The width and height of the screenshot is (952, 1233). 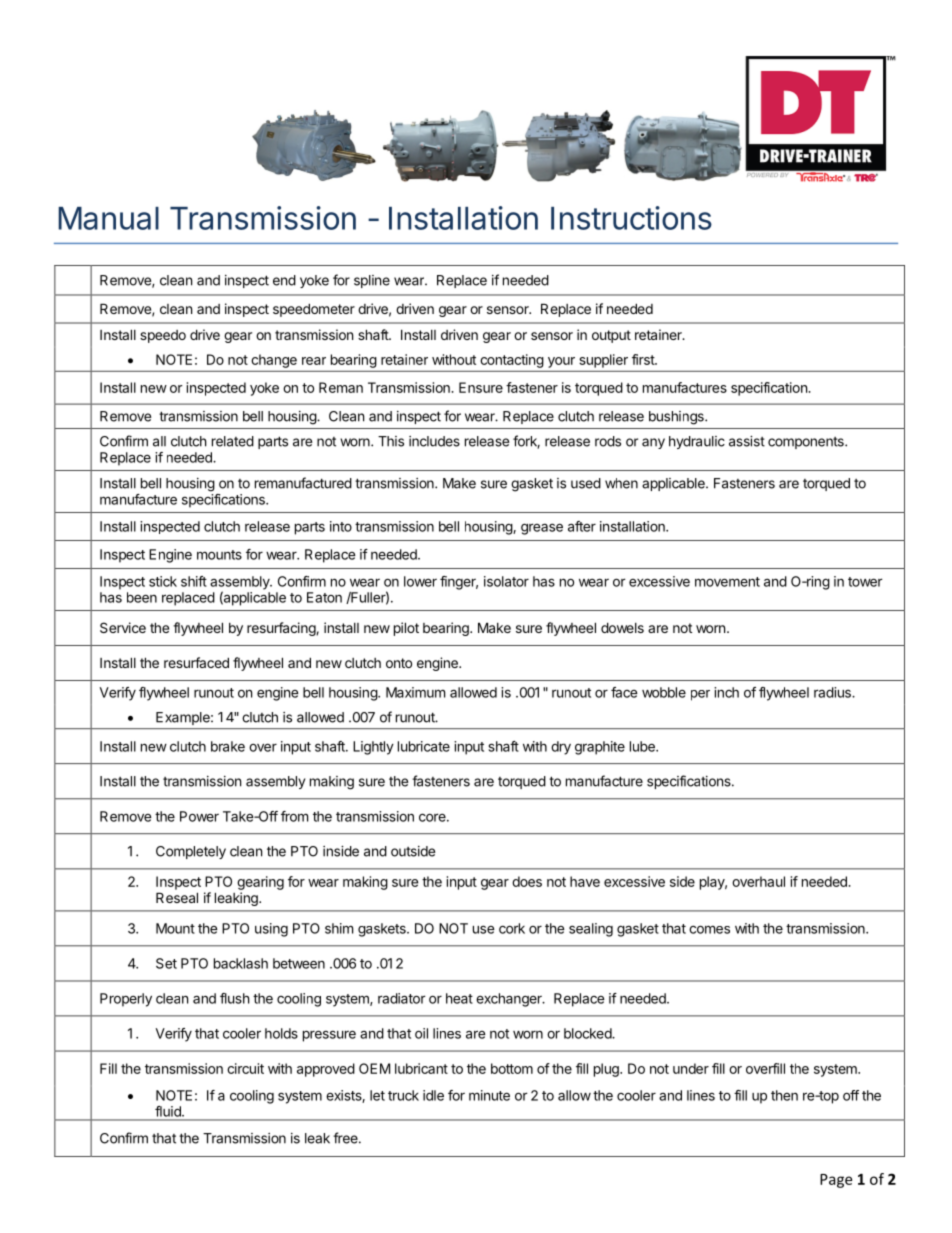 I want to click on minute, so click(x=489, y=1095).
